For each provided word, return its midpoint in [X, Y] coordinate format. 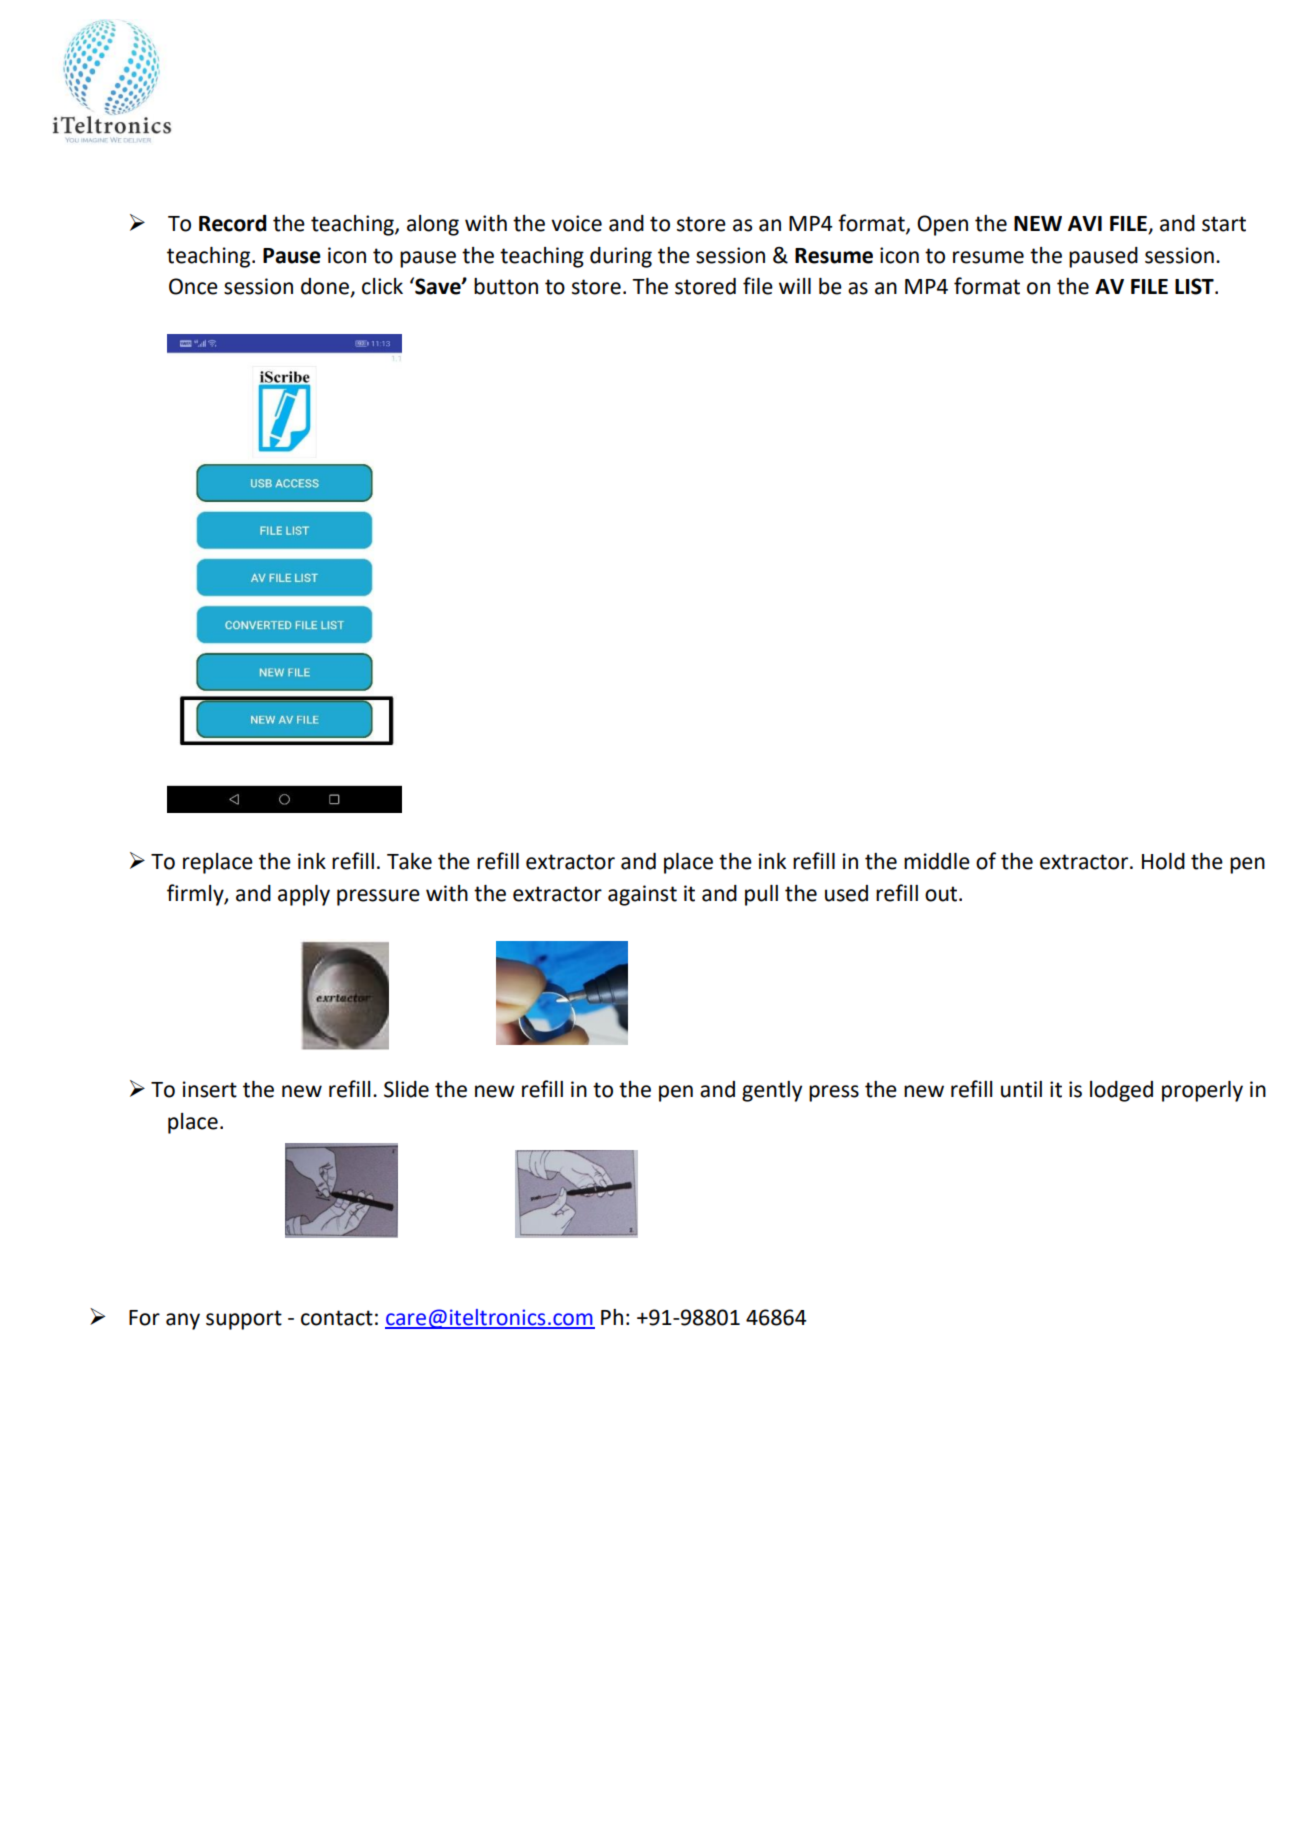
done [326, 287]
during [621, 257]
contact [337, 1318]
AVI [1085, 223]
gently [772, 1091]
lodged [1121, 1091]
